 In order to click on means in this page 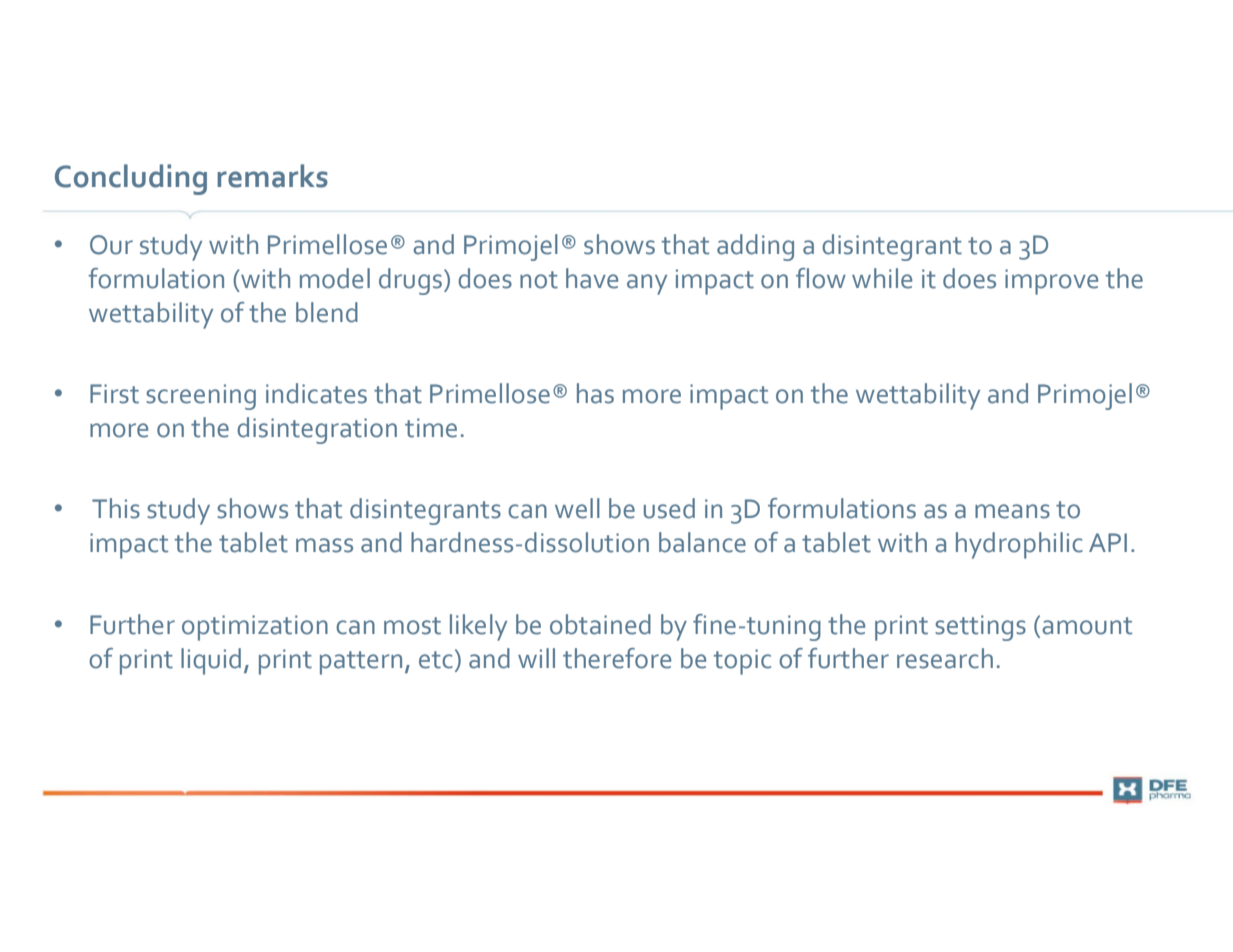, I will do `click(1012, 511)`.
